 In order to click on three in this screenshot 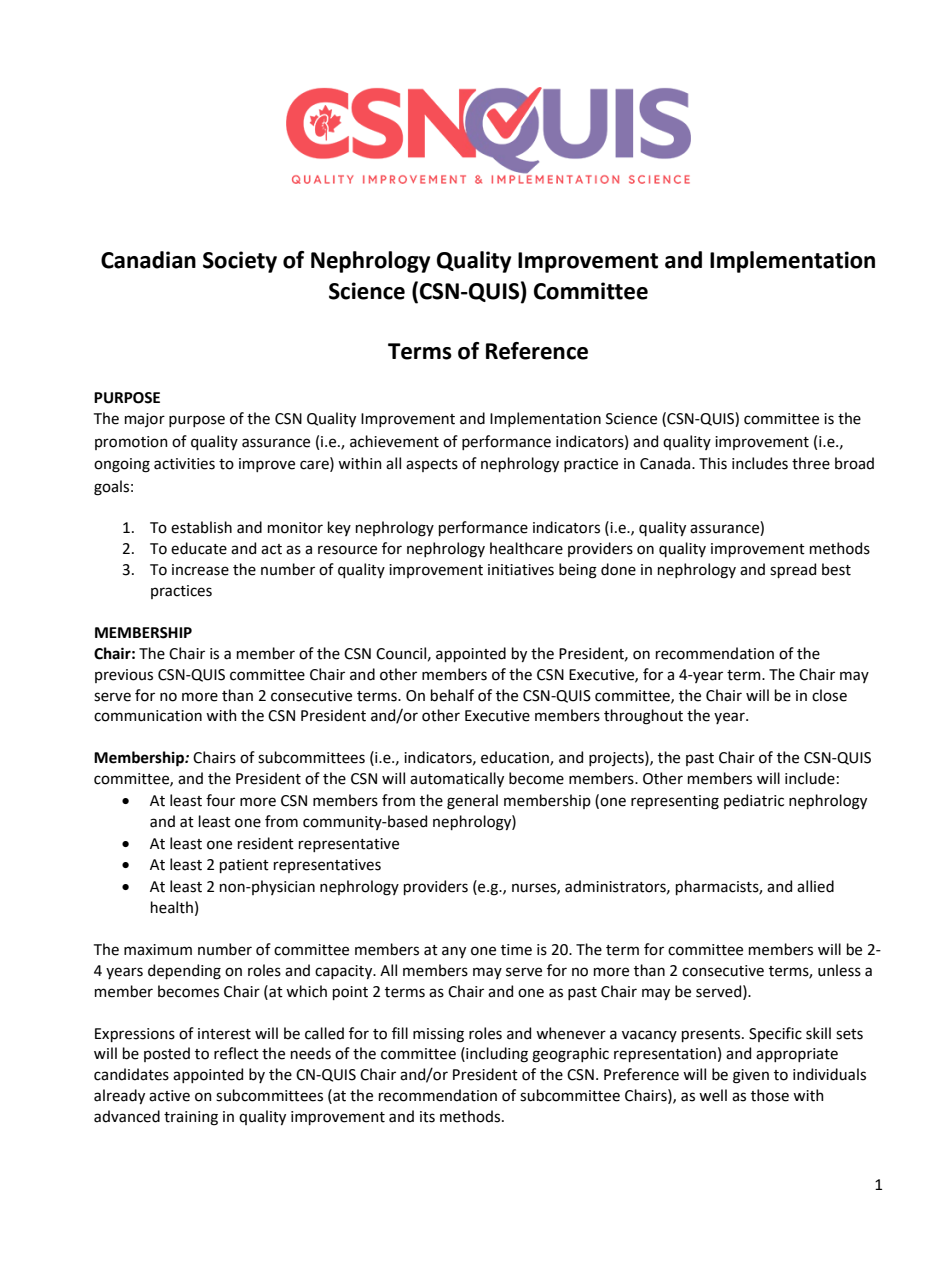, I will do `click(811, 463)`.
